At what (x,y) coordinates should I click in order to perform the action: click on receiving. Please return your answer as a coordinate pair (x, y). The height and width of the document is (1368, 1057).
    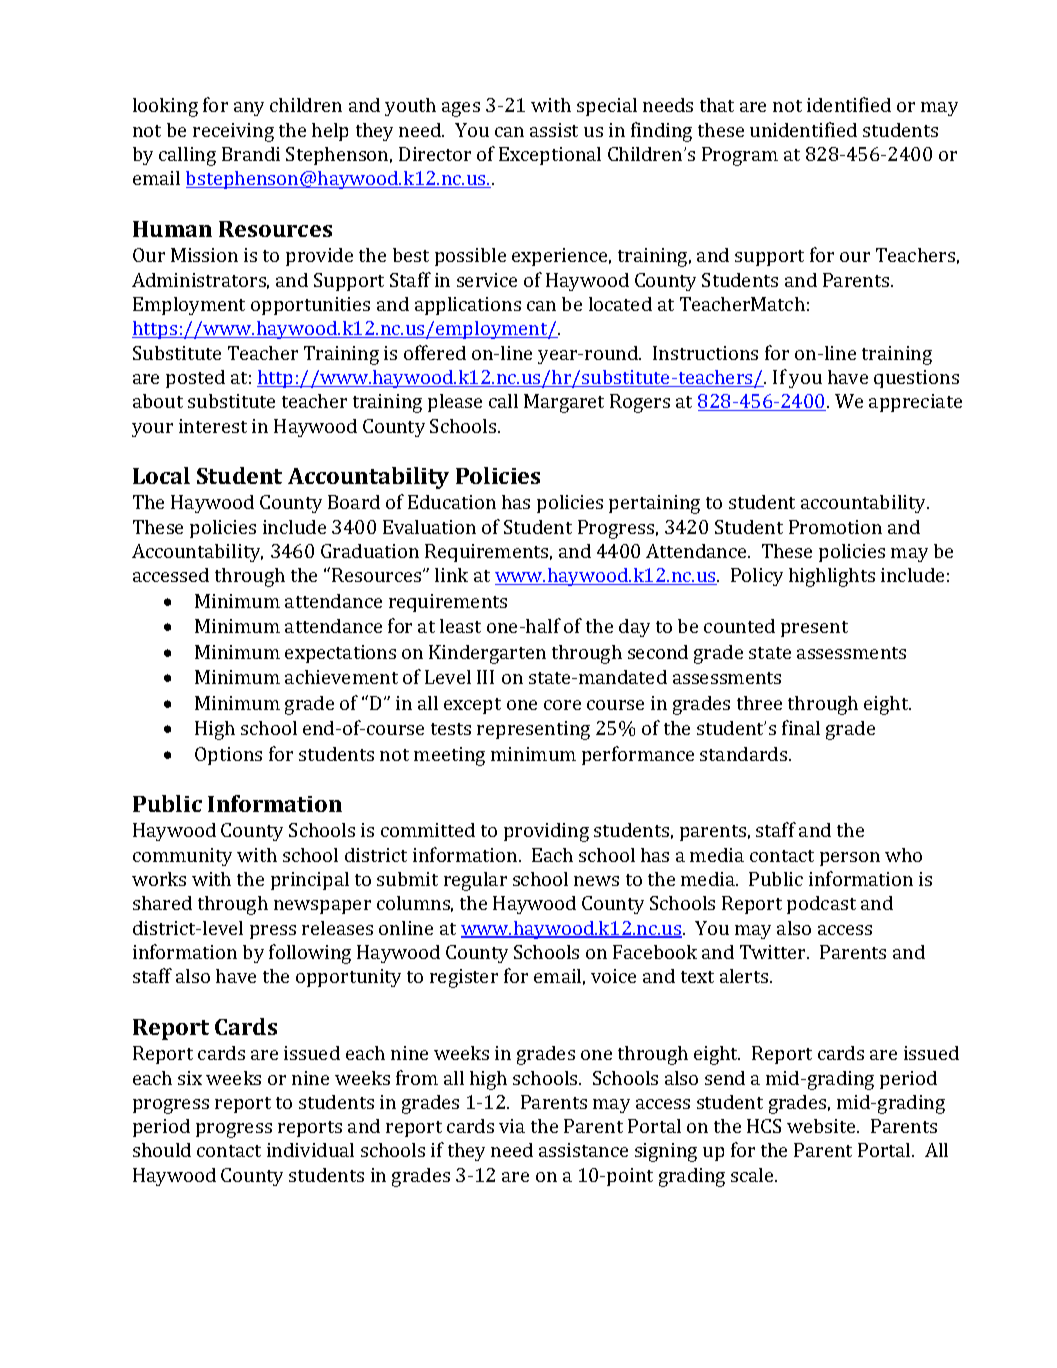
    Looking at the image, I should click on (233, 132).
